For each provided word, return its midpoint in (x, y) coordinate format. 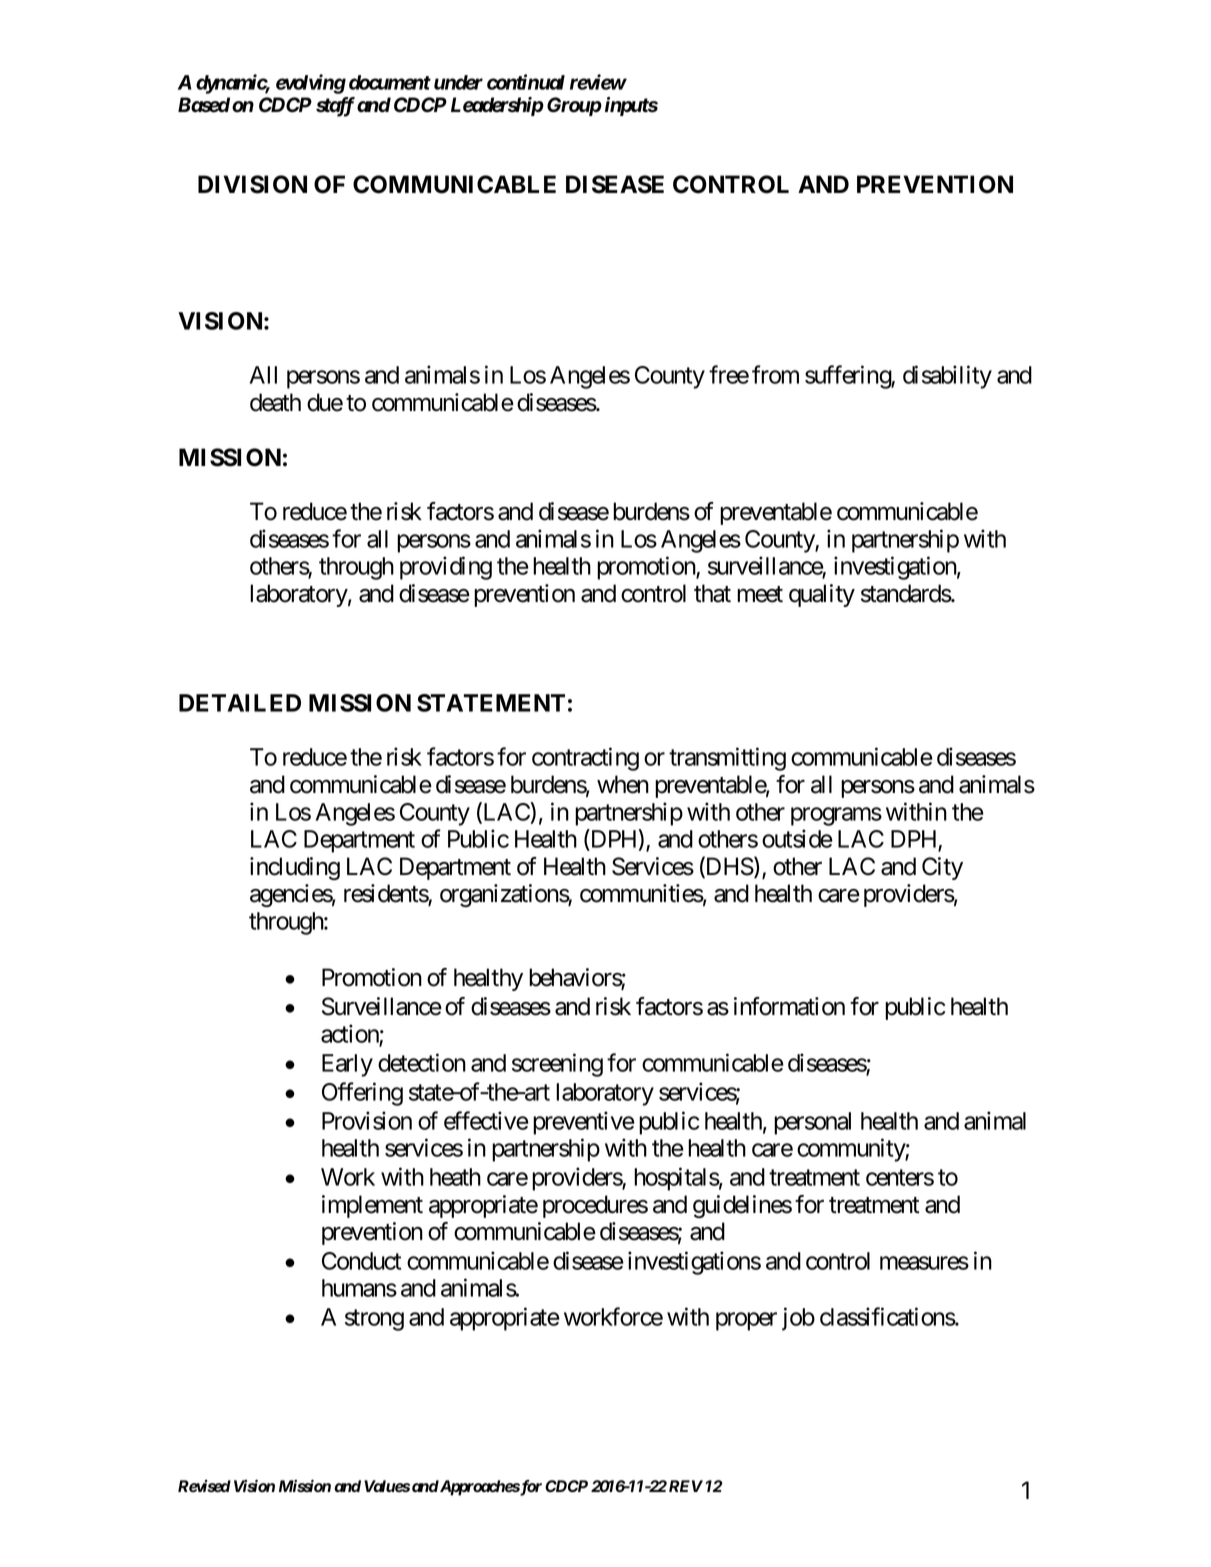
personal (812, 1123)
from (775, 374)
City (942, 868)
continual (526, 82)
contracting (585, 759)
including (295, 868)
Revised (204, 1486)
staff (335, 107)
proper (746, 1321)
